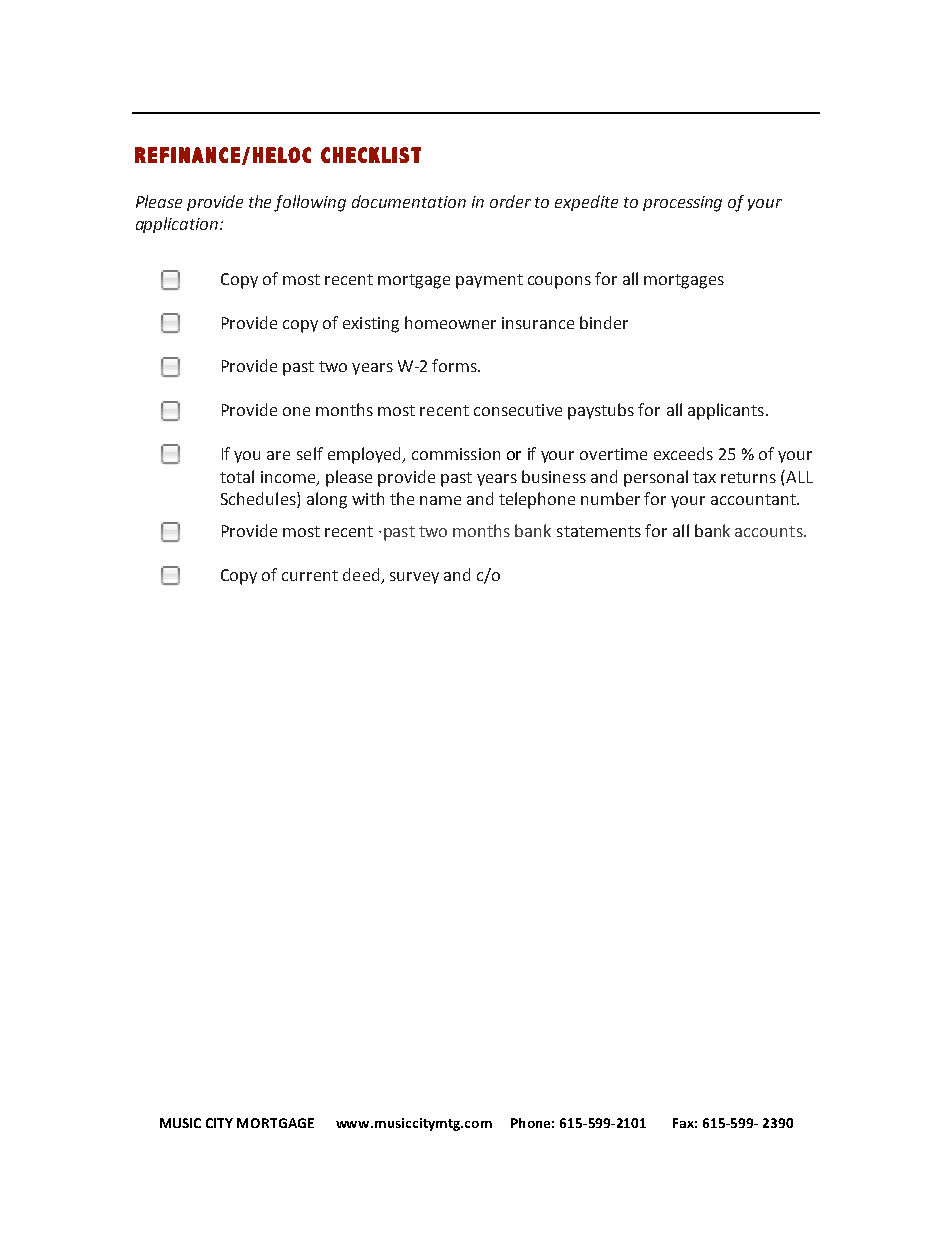  I want to click on applicants, so click(726, 411).
